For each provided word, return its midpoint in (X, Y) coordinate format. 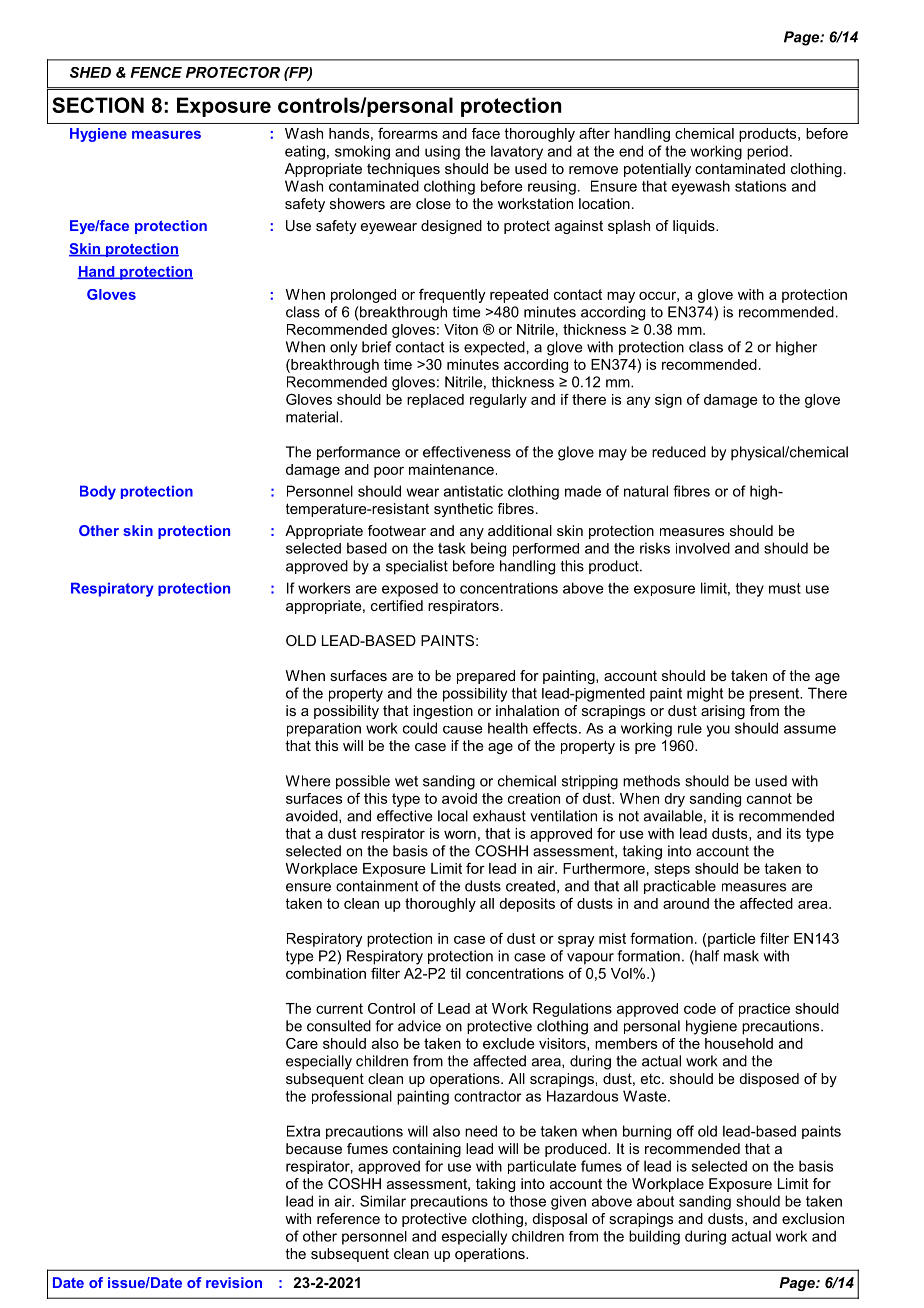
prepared (486, 677)
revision (234, 1282)
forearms (408, 133)
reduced (679, 452)
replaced (435, 401)
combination (326, 973)
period (767, 152)
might (705, 694)
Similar (383, 1201)
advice (419, 1026)
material (313, 417)
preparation (324, 730)
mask (741, 956)
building (654, 1237)
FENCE (156, 72)
